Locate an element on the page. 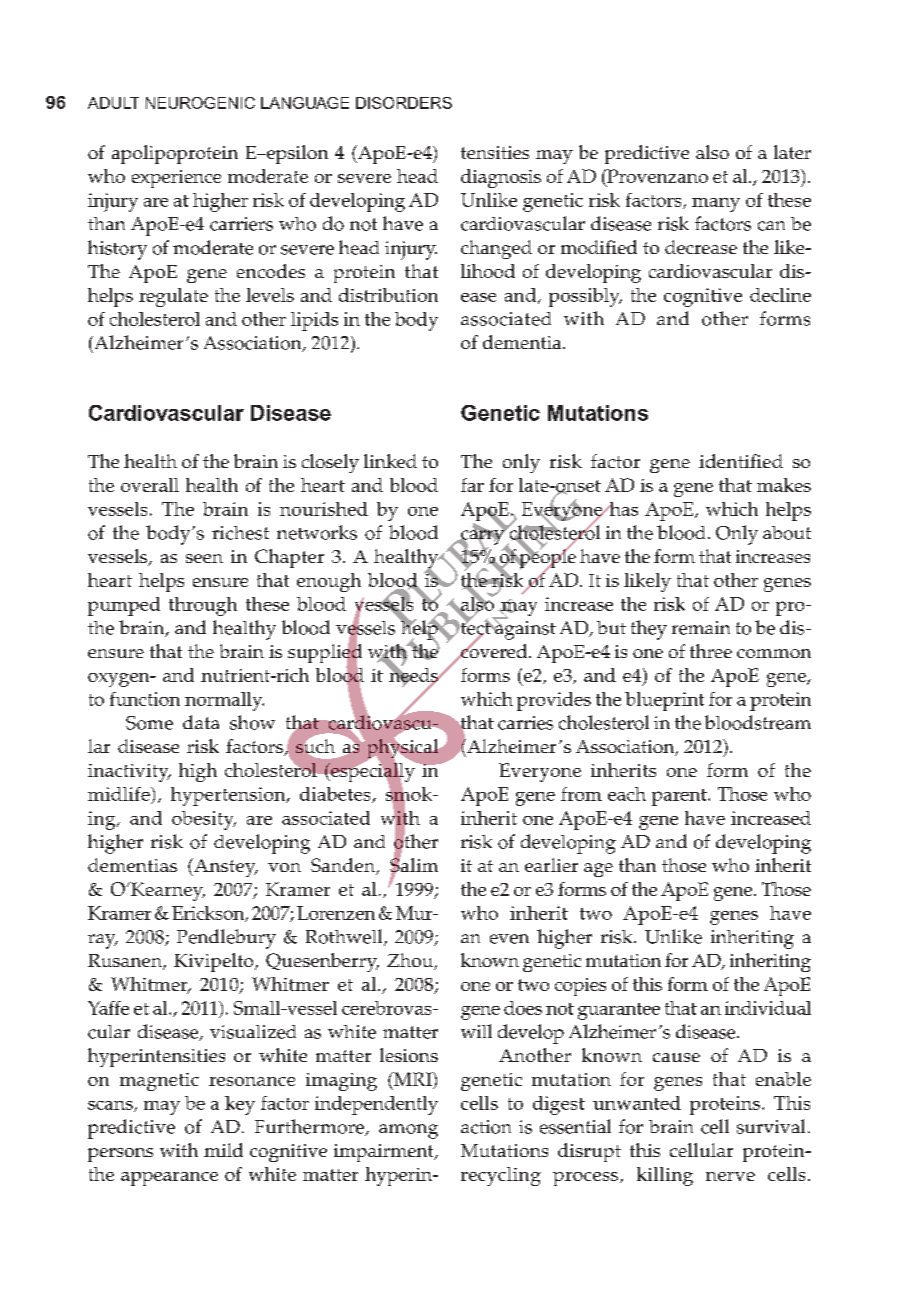 Image resolution: width=921 pixels, height=1316 pixels. Neurogenic is located at coordinates (200, 103).
